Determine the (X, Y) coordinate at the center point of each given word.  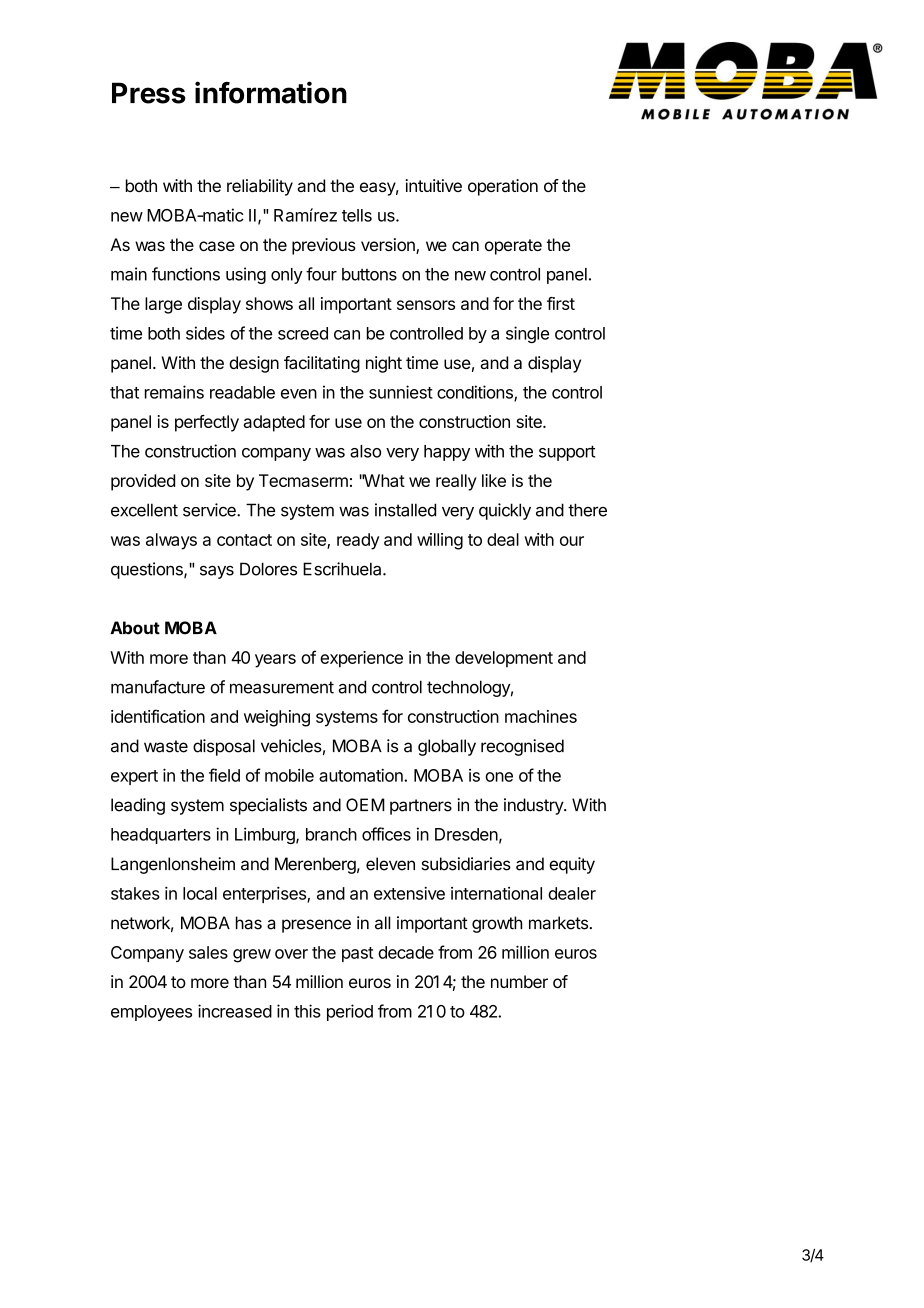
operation (503, 187)
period (350, 1012)
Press (149, 93)
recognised (522, 747)
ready (358, 541)
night (384, 364)
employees (151, 1013)
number (519, 981)
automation (362, 775)
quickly (505, 511)
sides (205, 333)
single (527, 334)
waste (166, 746)
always (171, 541)
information (271, 92)
